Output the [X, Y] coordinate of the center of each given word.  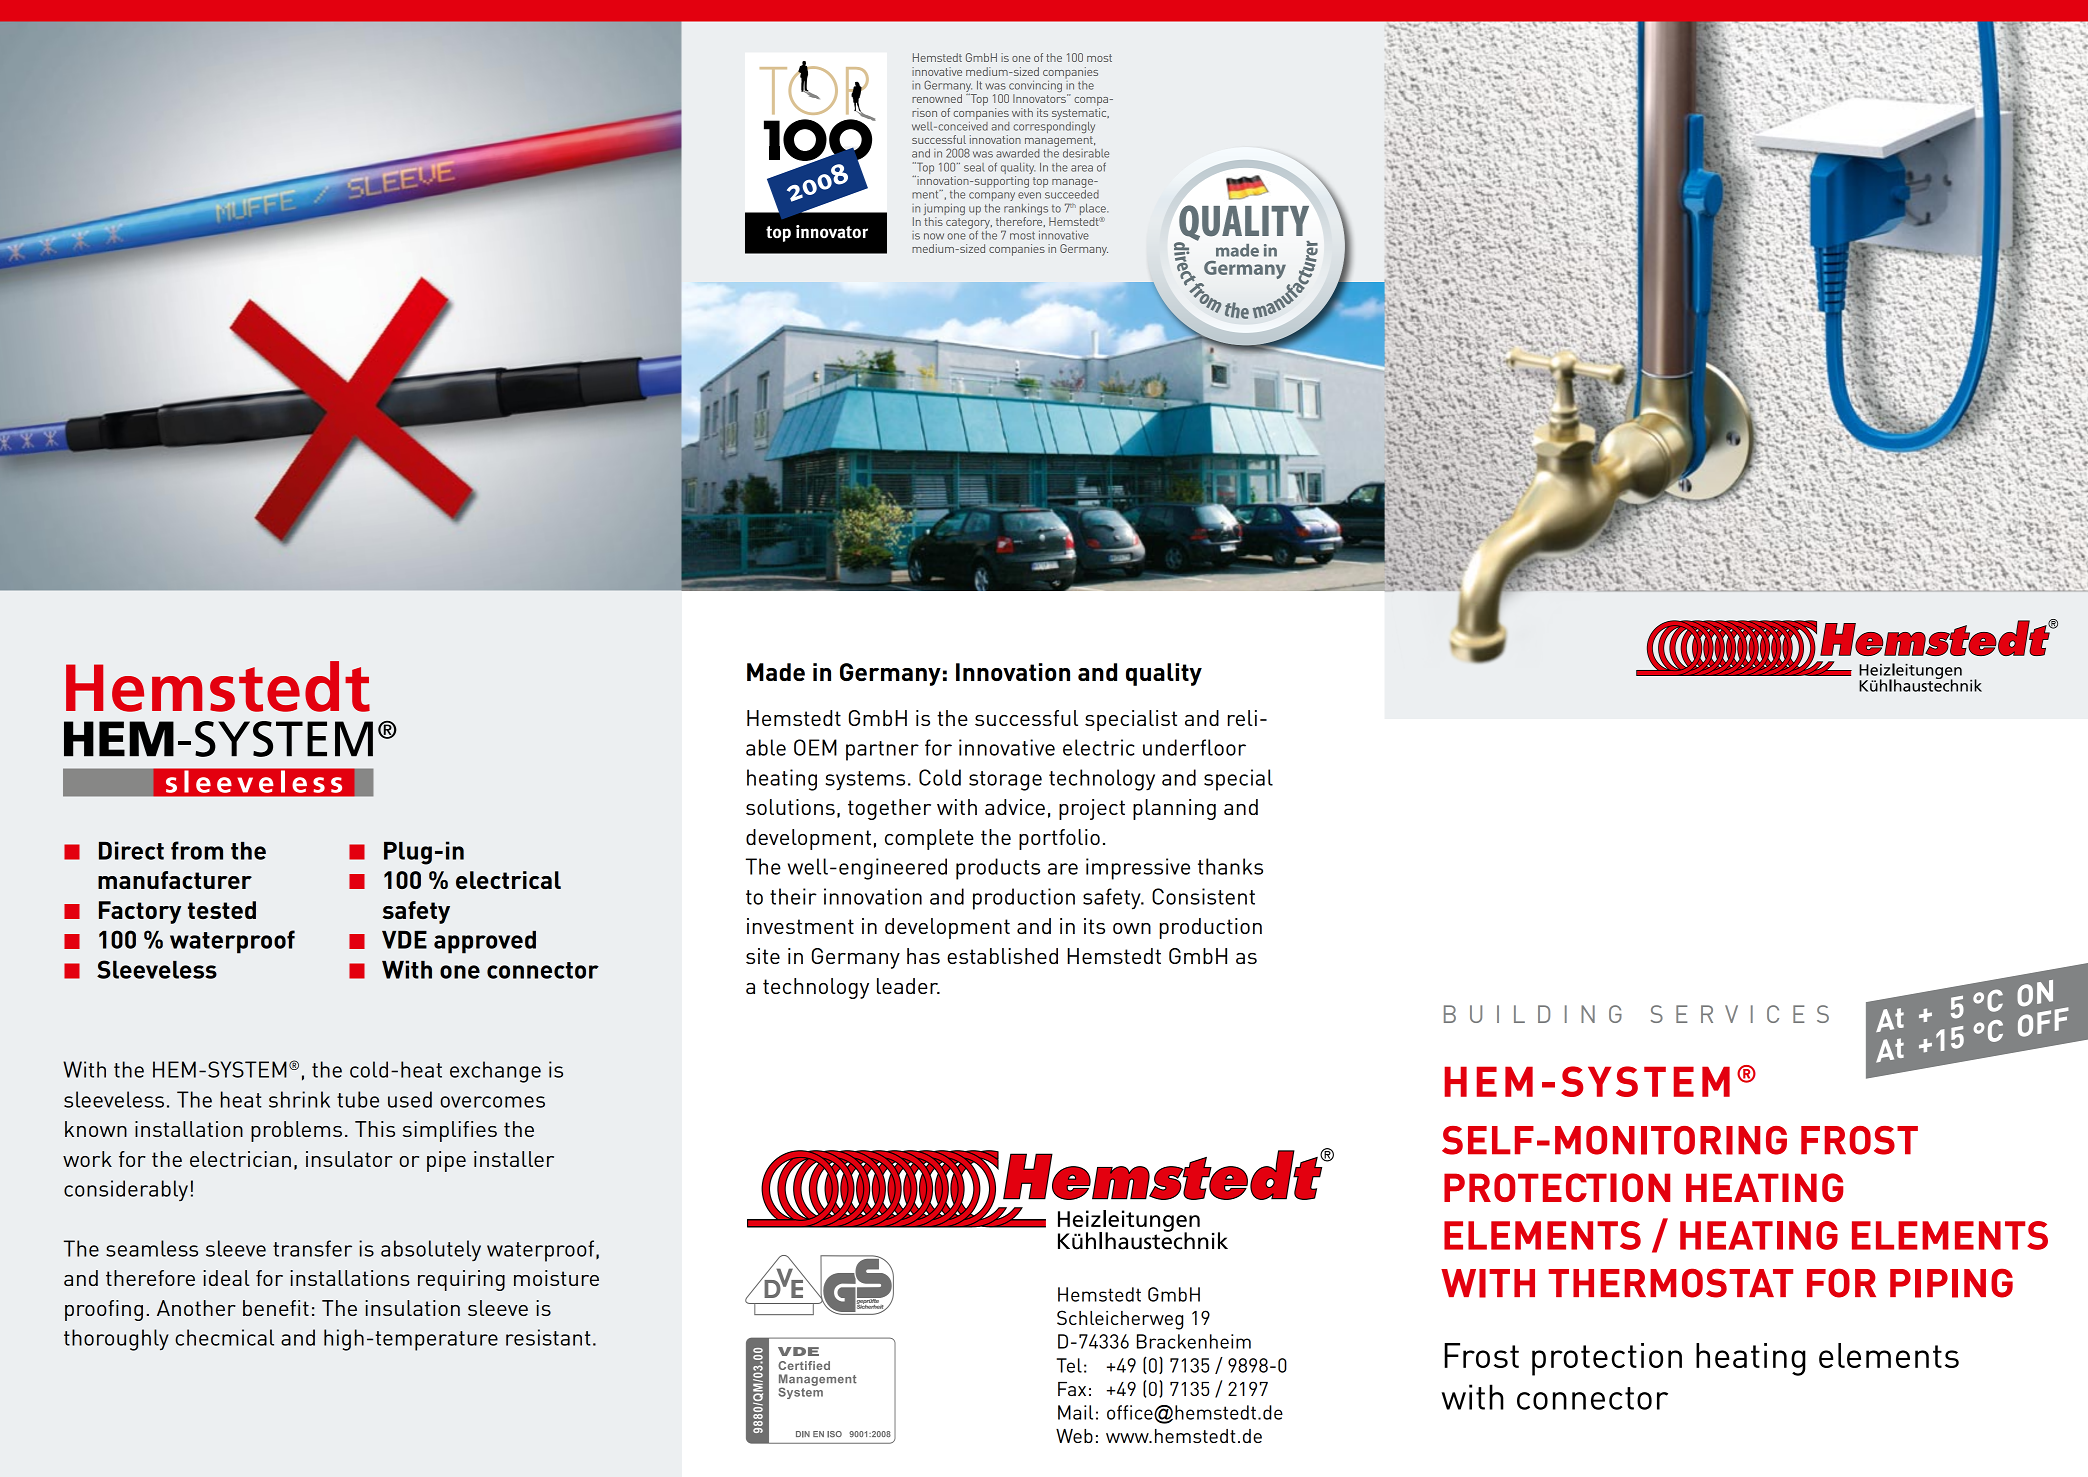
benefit [276, 1308]
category [969, 224]
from [197, 850]
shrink [299, 1099]
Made [776, 672]
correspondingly [1054, 126]
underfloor [1194, 747]
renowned [937, 98]
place [1094, 209]
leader [908, 986]
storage [1005, 781]
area [1082, 168]
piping [1951, 1283]
